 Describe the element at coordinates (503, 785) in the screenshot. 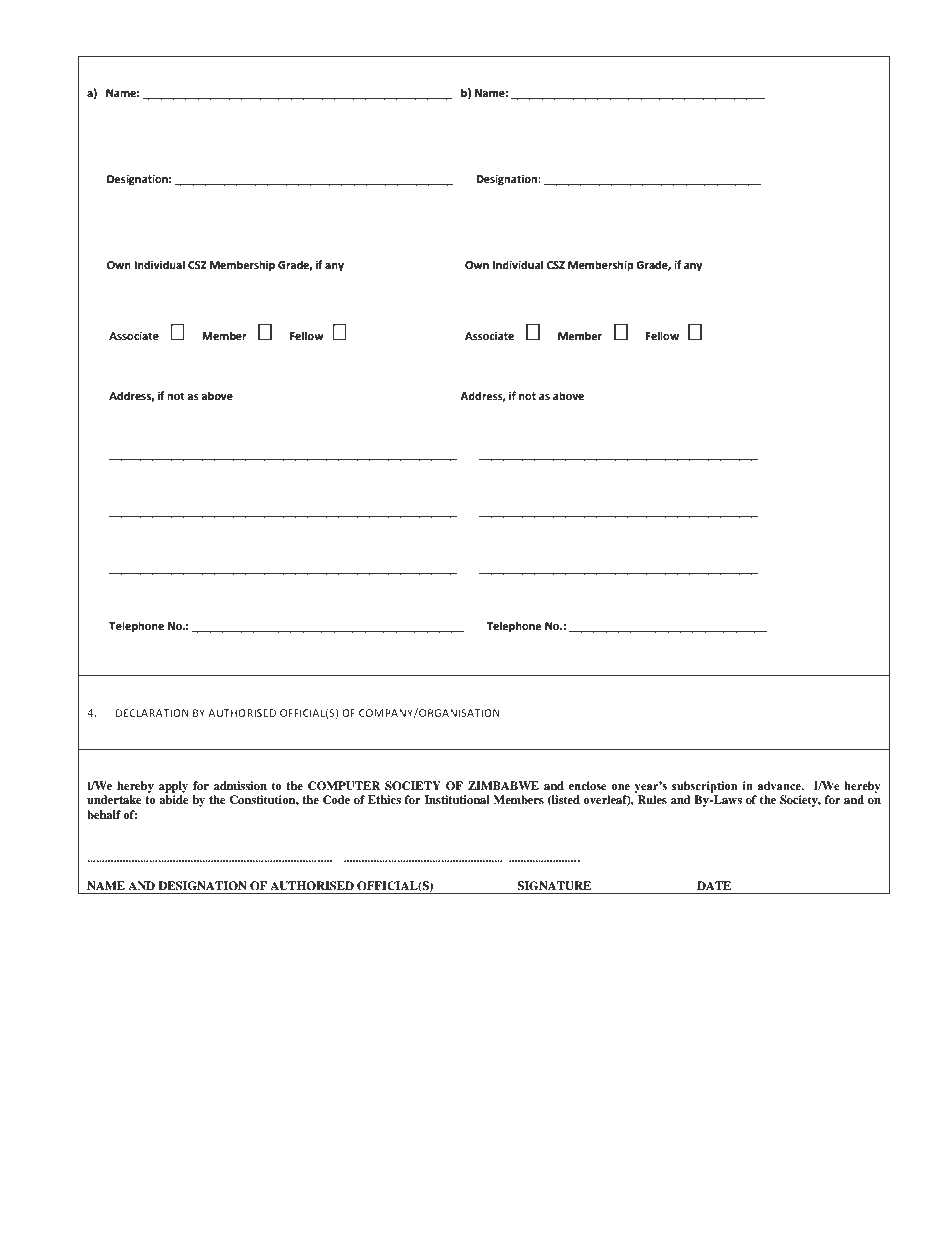

I see `ZIMBABWE` at that location.
